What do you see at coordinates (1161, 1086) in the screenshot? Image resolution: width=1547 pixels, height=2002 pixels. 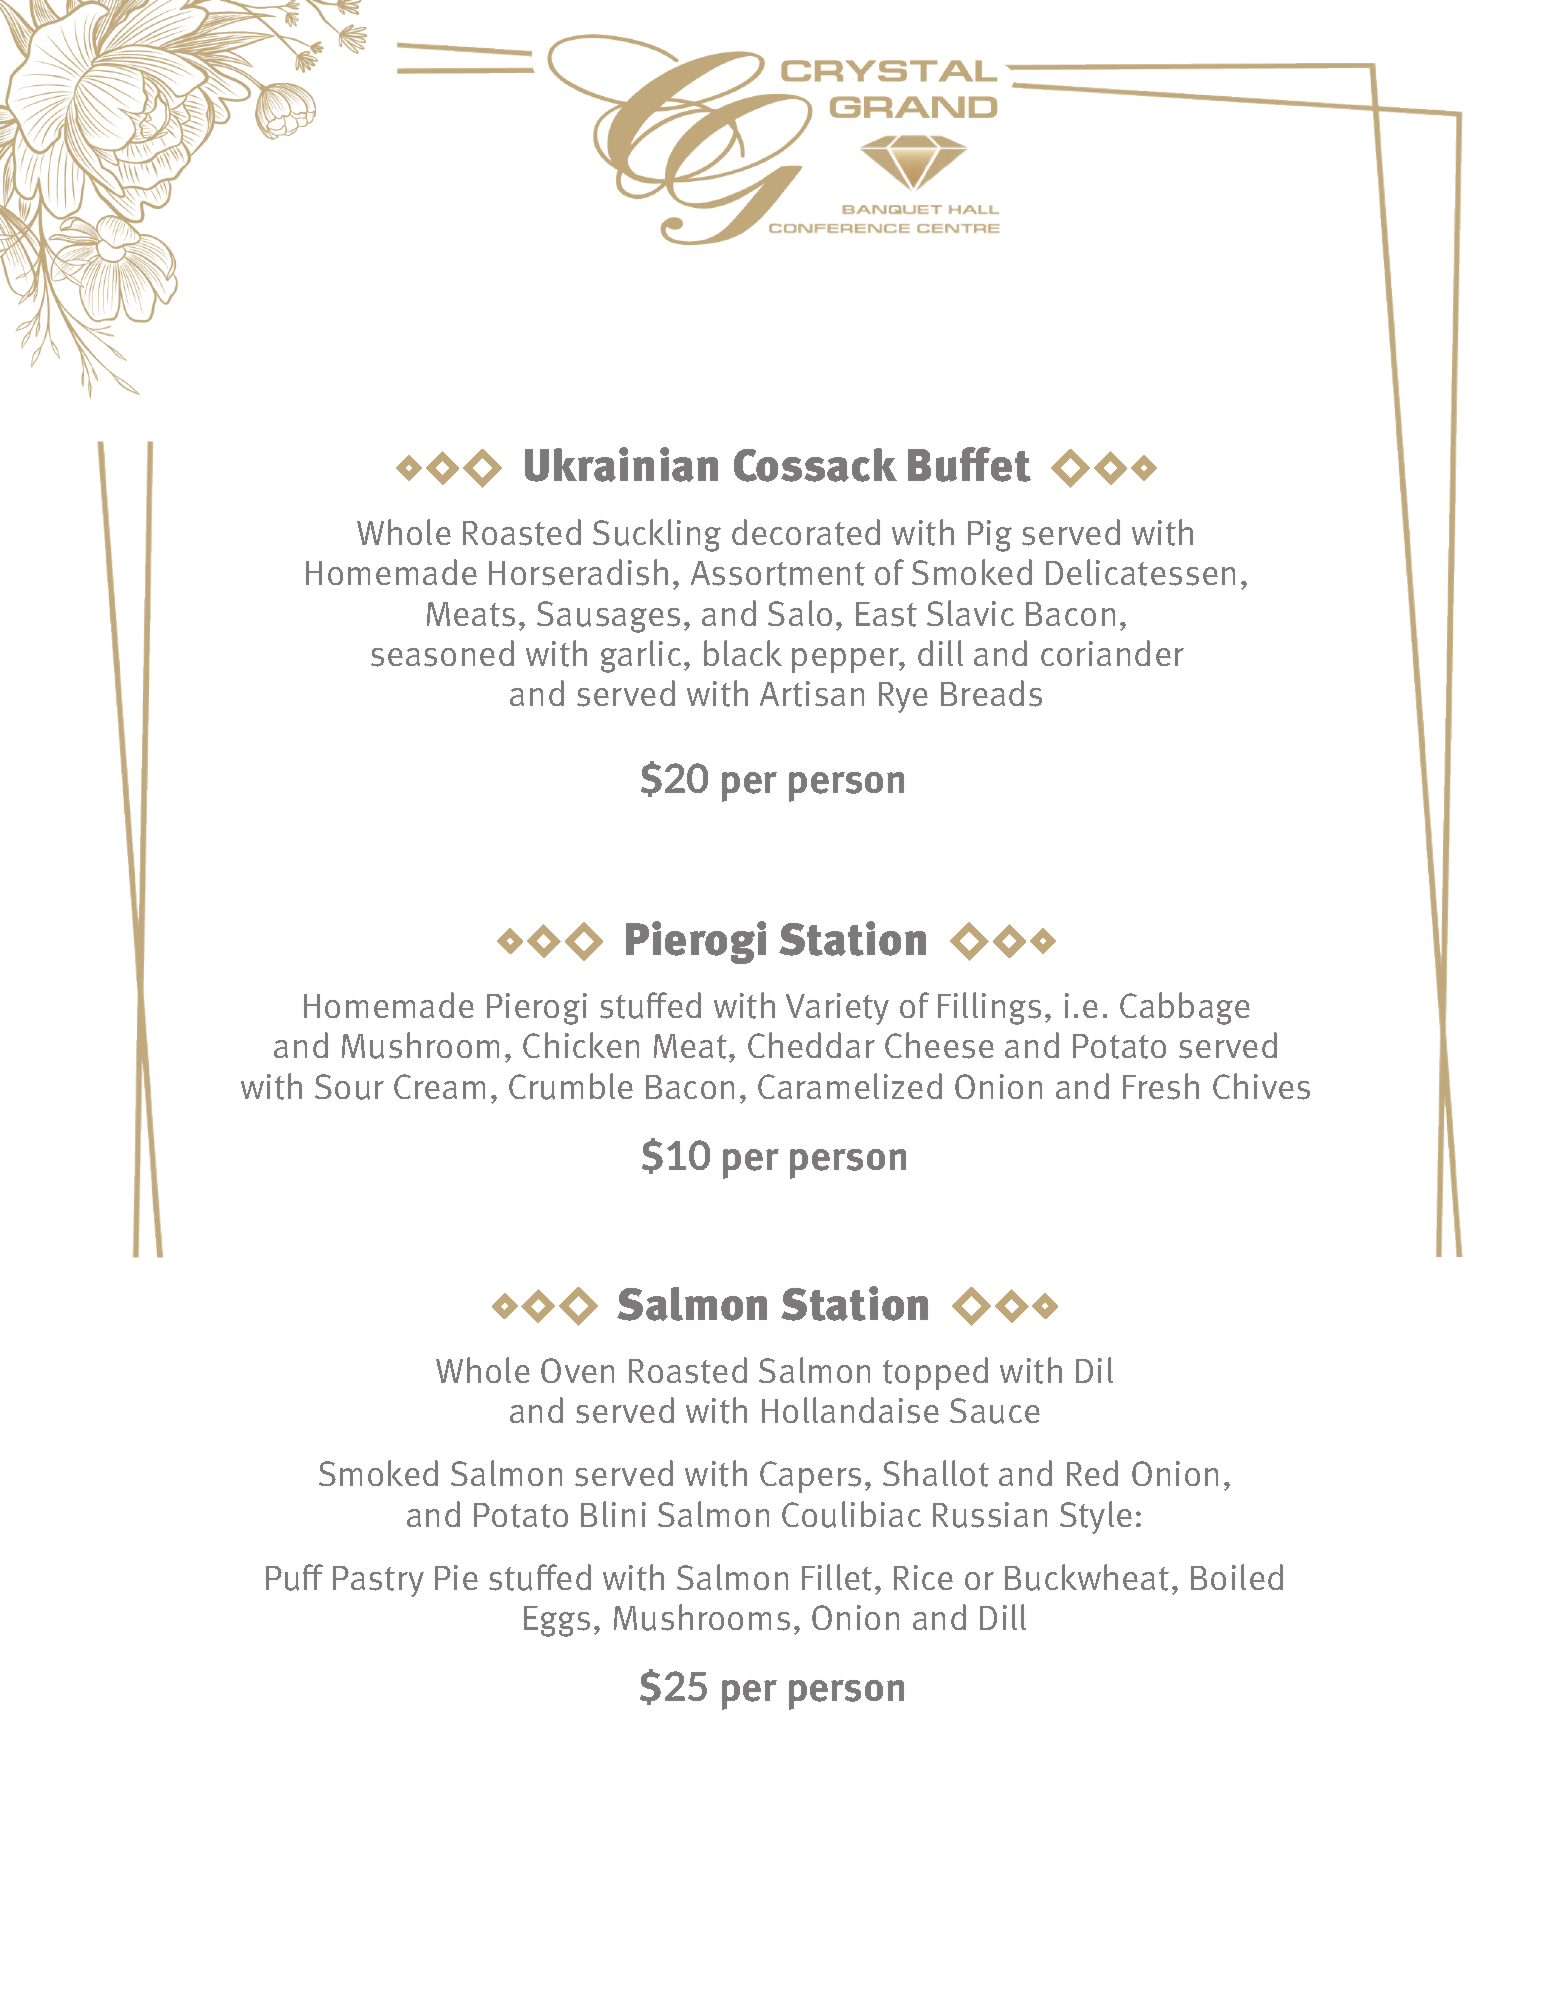 I see `Fresh` at bounding box center [1161, 1086].
